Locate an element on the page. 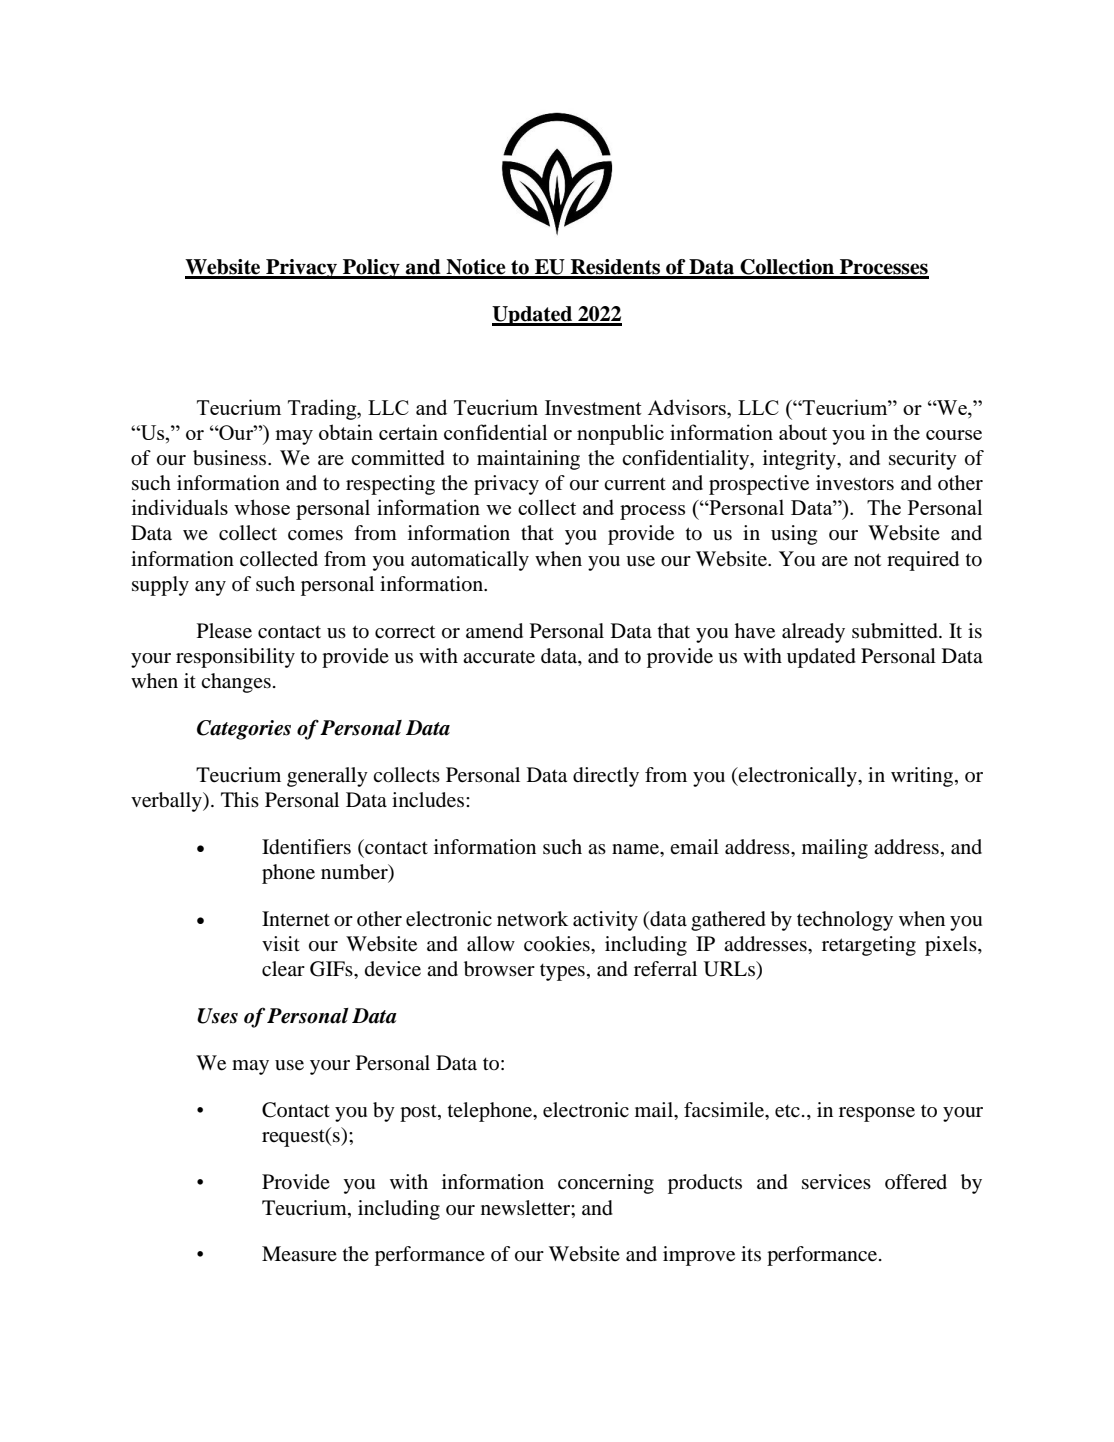  Measure is located at coordinates (299, 1253).
